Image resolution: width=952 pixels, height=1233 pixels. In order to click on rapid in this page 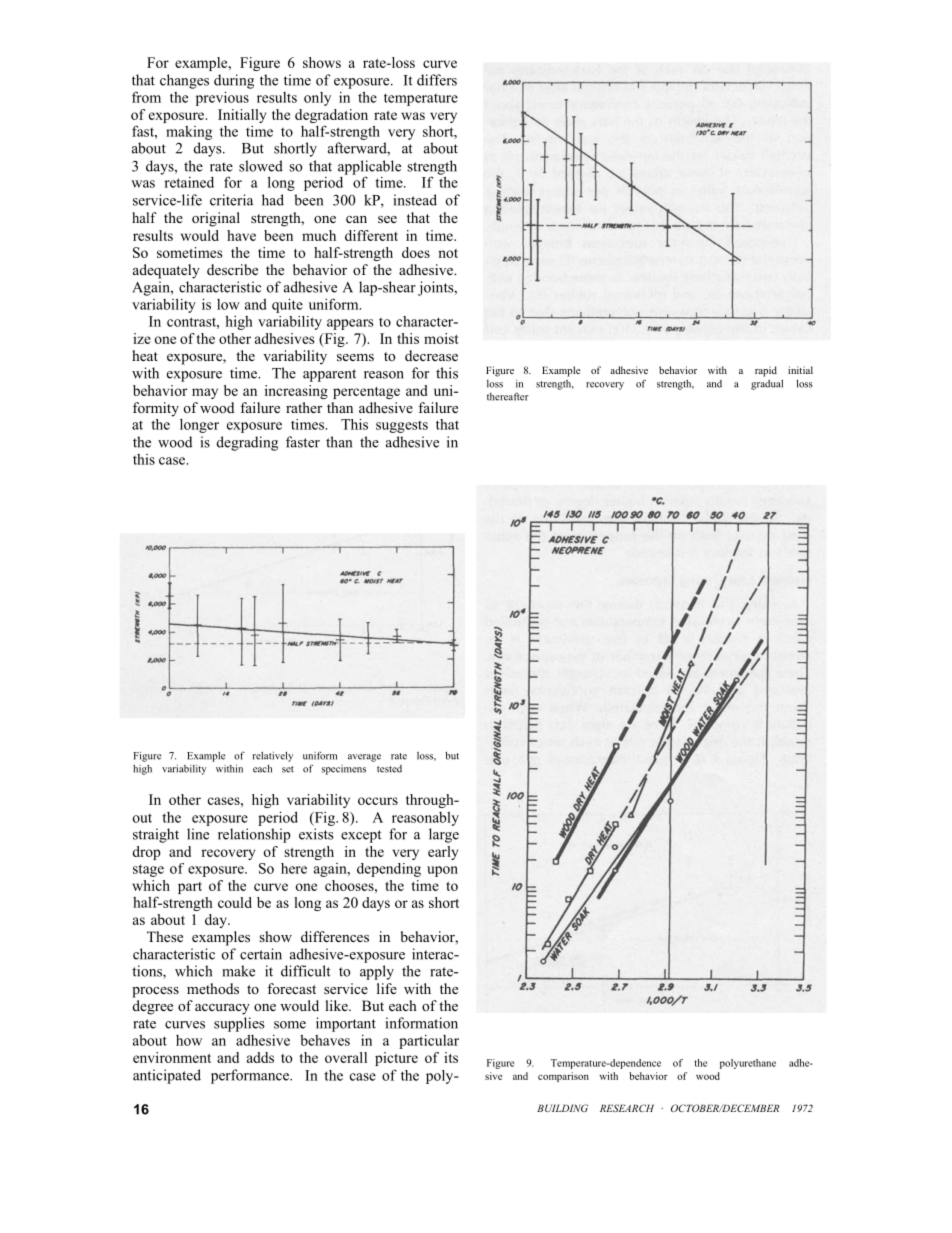, I will do `click(766, 371)`.
